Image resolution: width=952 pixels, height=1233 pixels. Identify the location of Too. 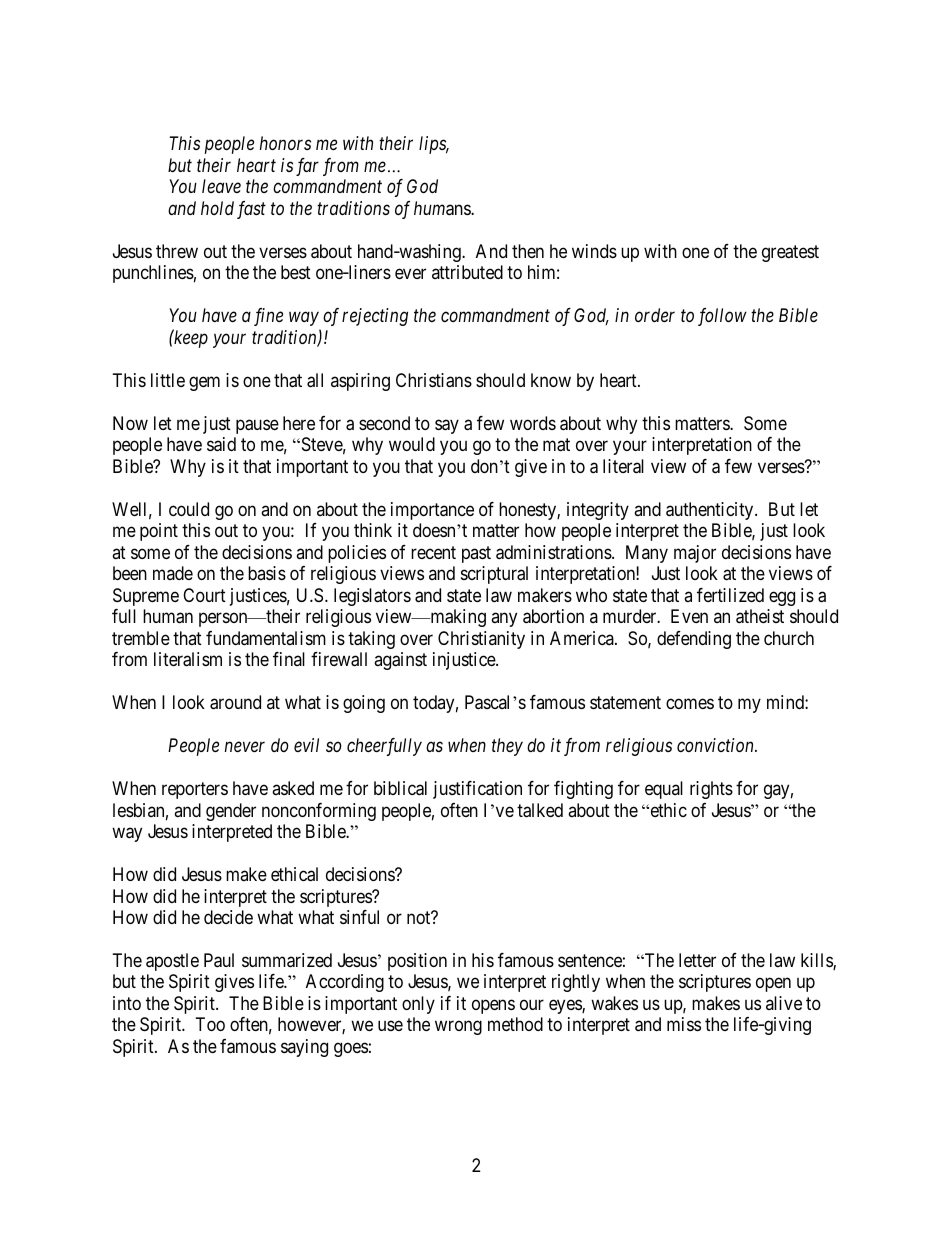
(210, 1024).
